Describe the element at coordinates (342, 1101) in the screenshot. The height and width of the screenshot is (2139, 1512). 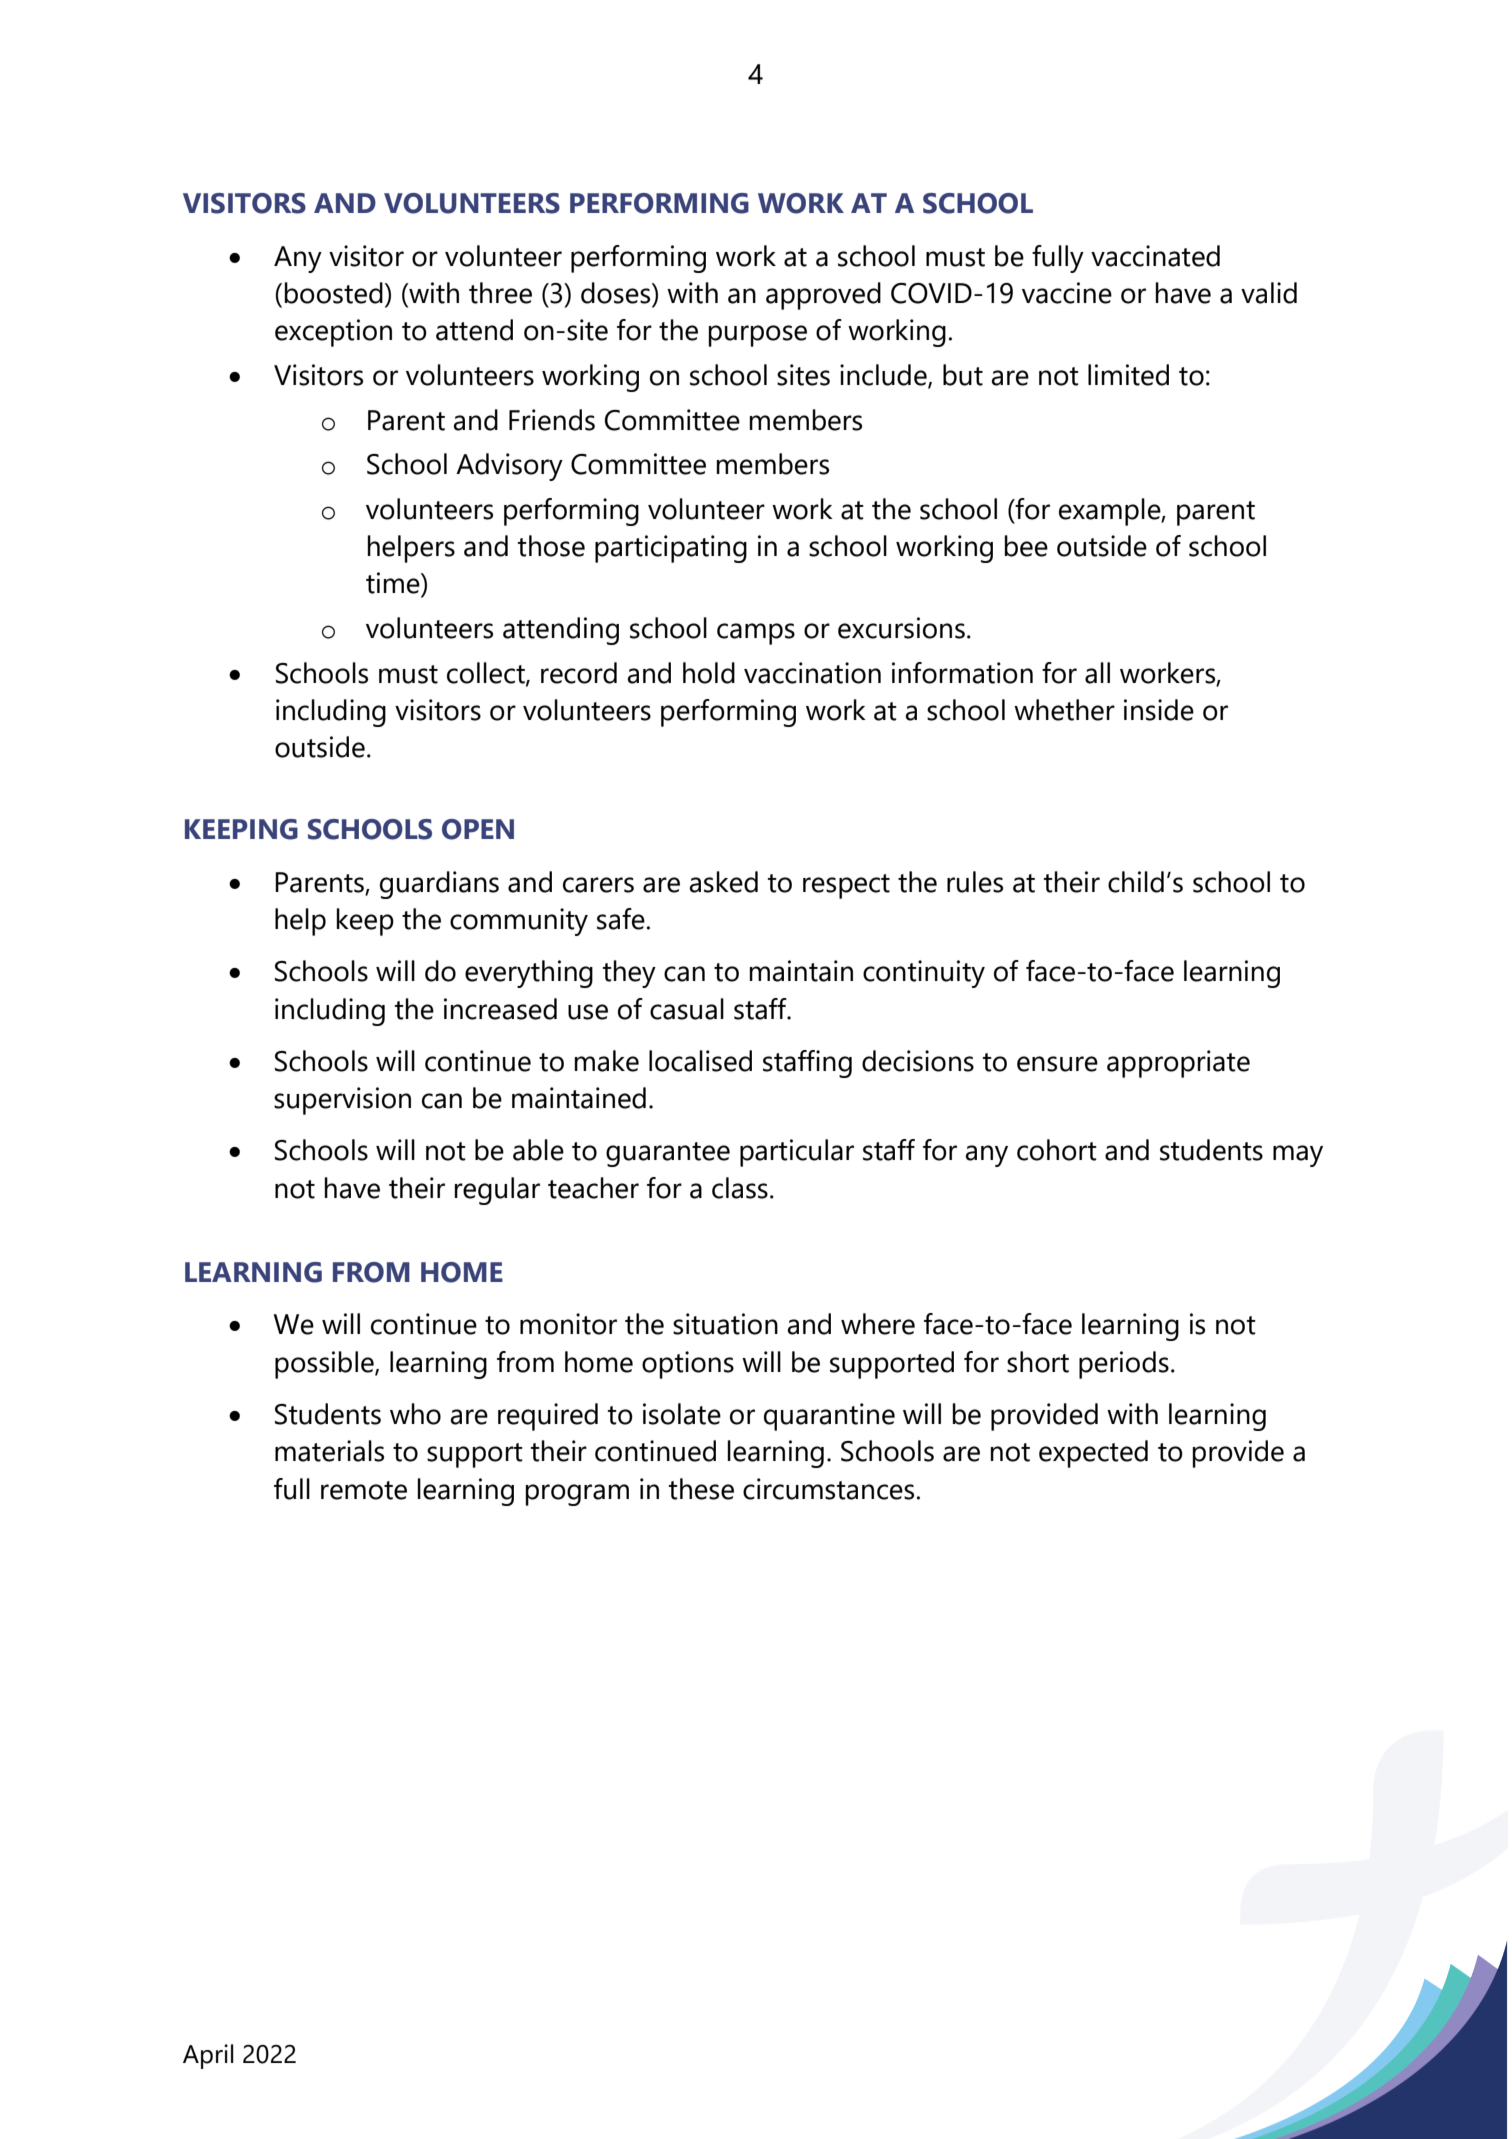
I see `supervision` at that location.
